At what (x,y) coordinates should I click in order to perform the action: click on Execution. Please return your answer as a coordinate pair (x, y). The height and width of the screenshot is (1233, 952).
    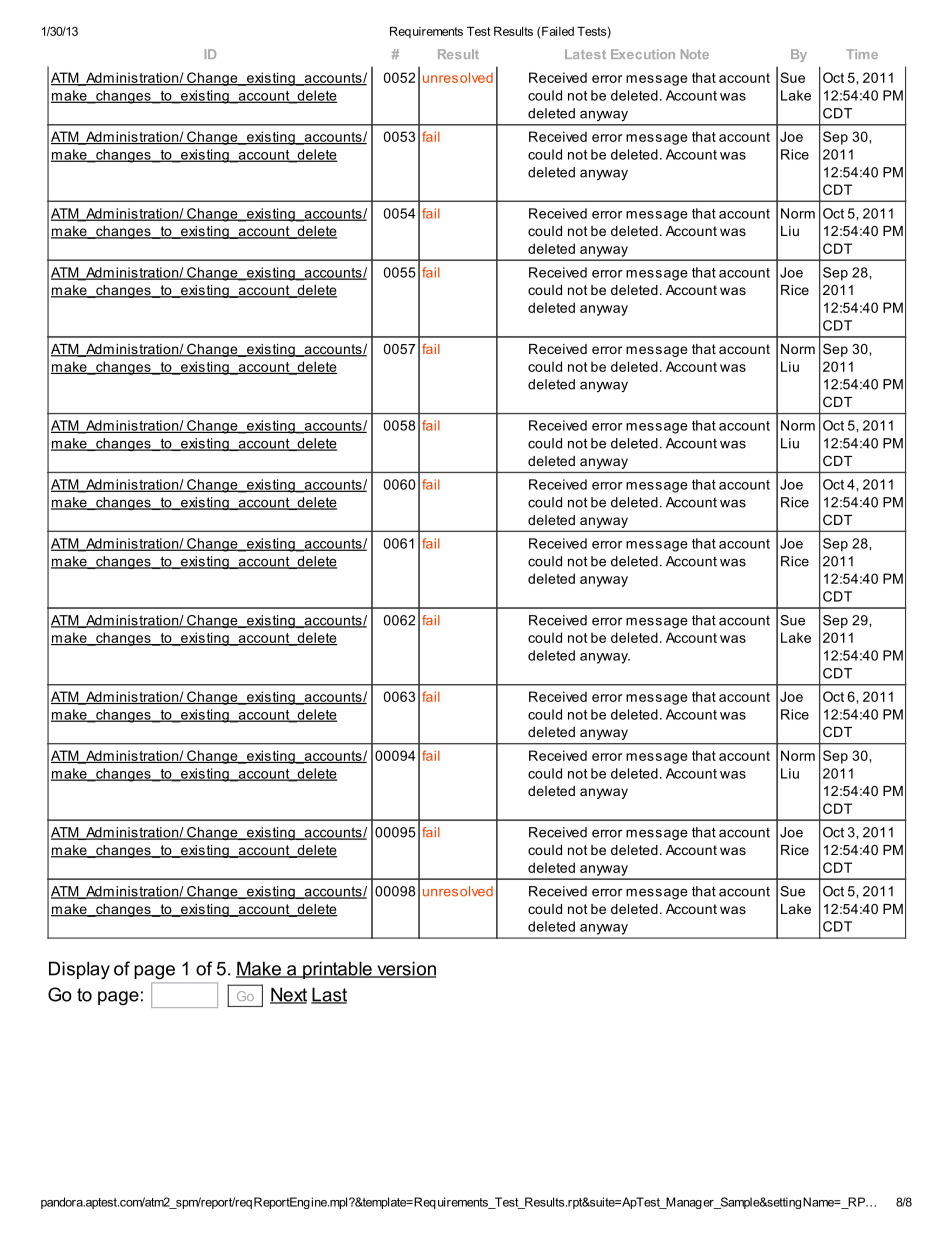
    Looking at the image, I should click on (643, 54).
